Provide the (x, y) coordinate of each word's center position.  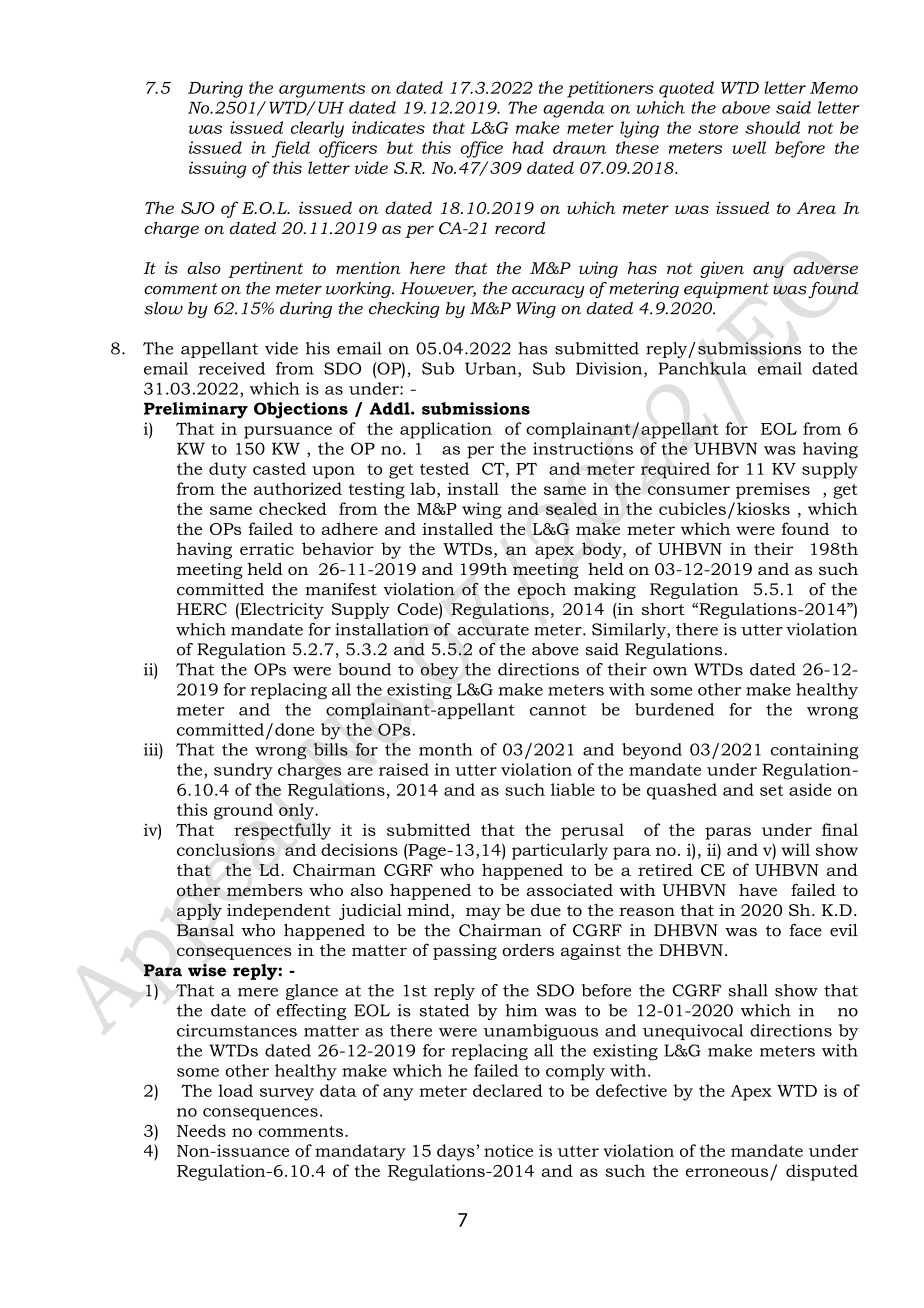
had (528, 147)
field (291, 149)
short (663, 609)
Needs (201, 1130)
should (772, 127)
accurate (493, 630)
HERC (202, 609)
